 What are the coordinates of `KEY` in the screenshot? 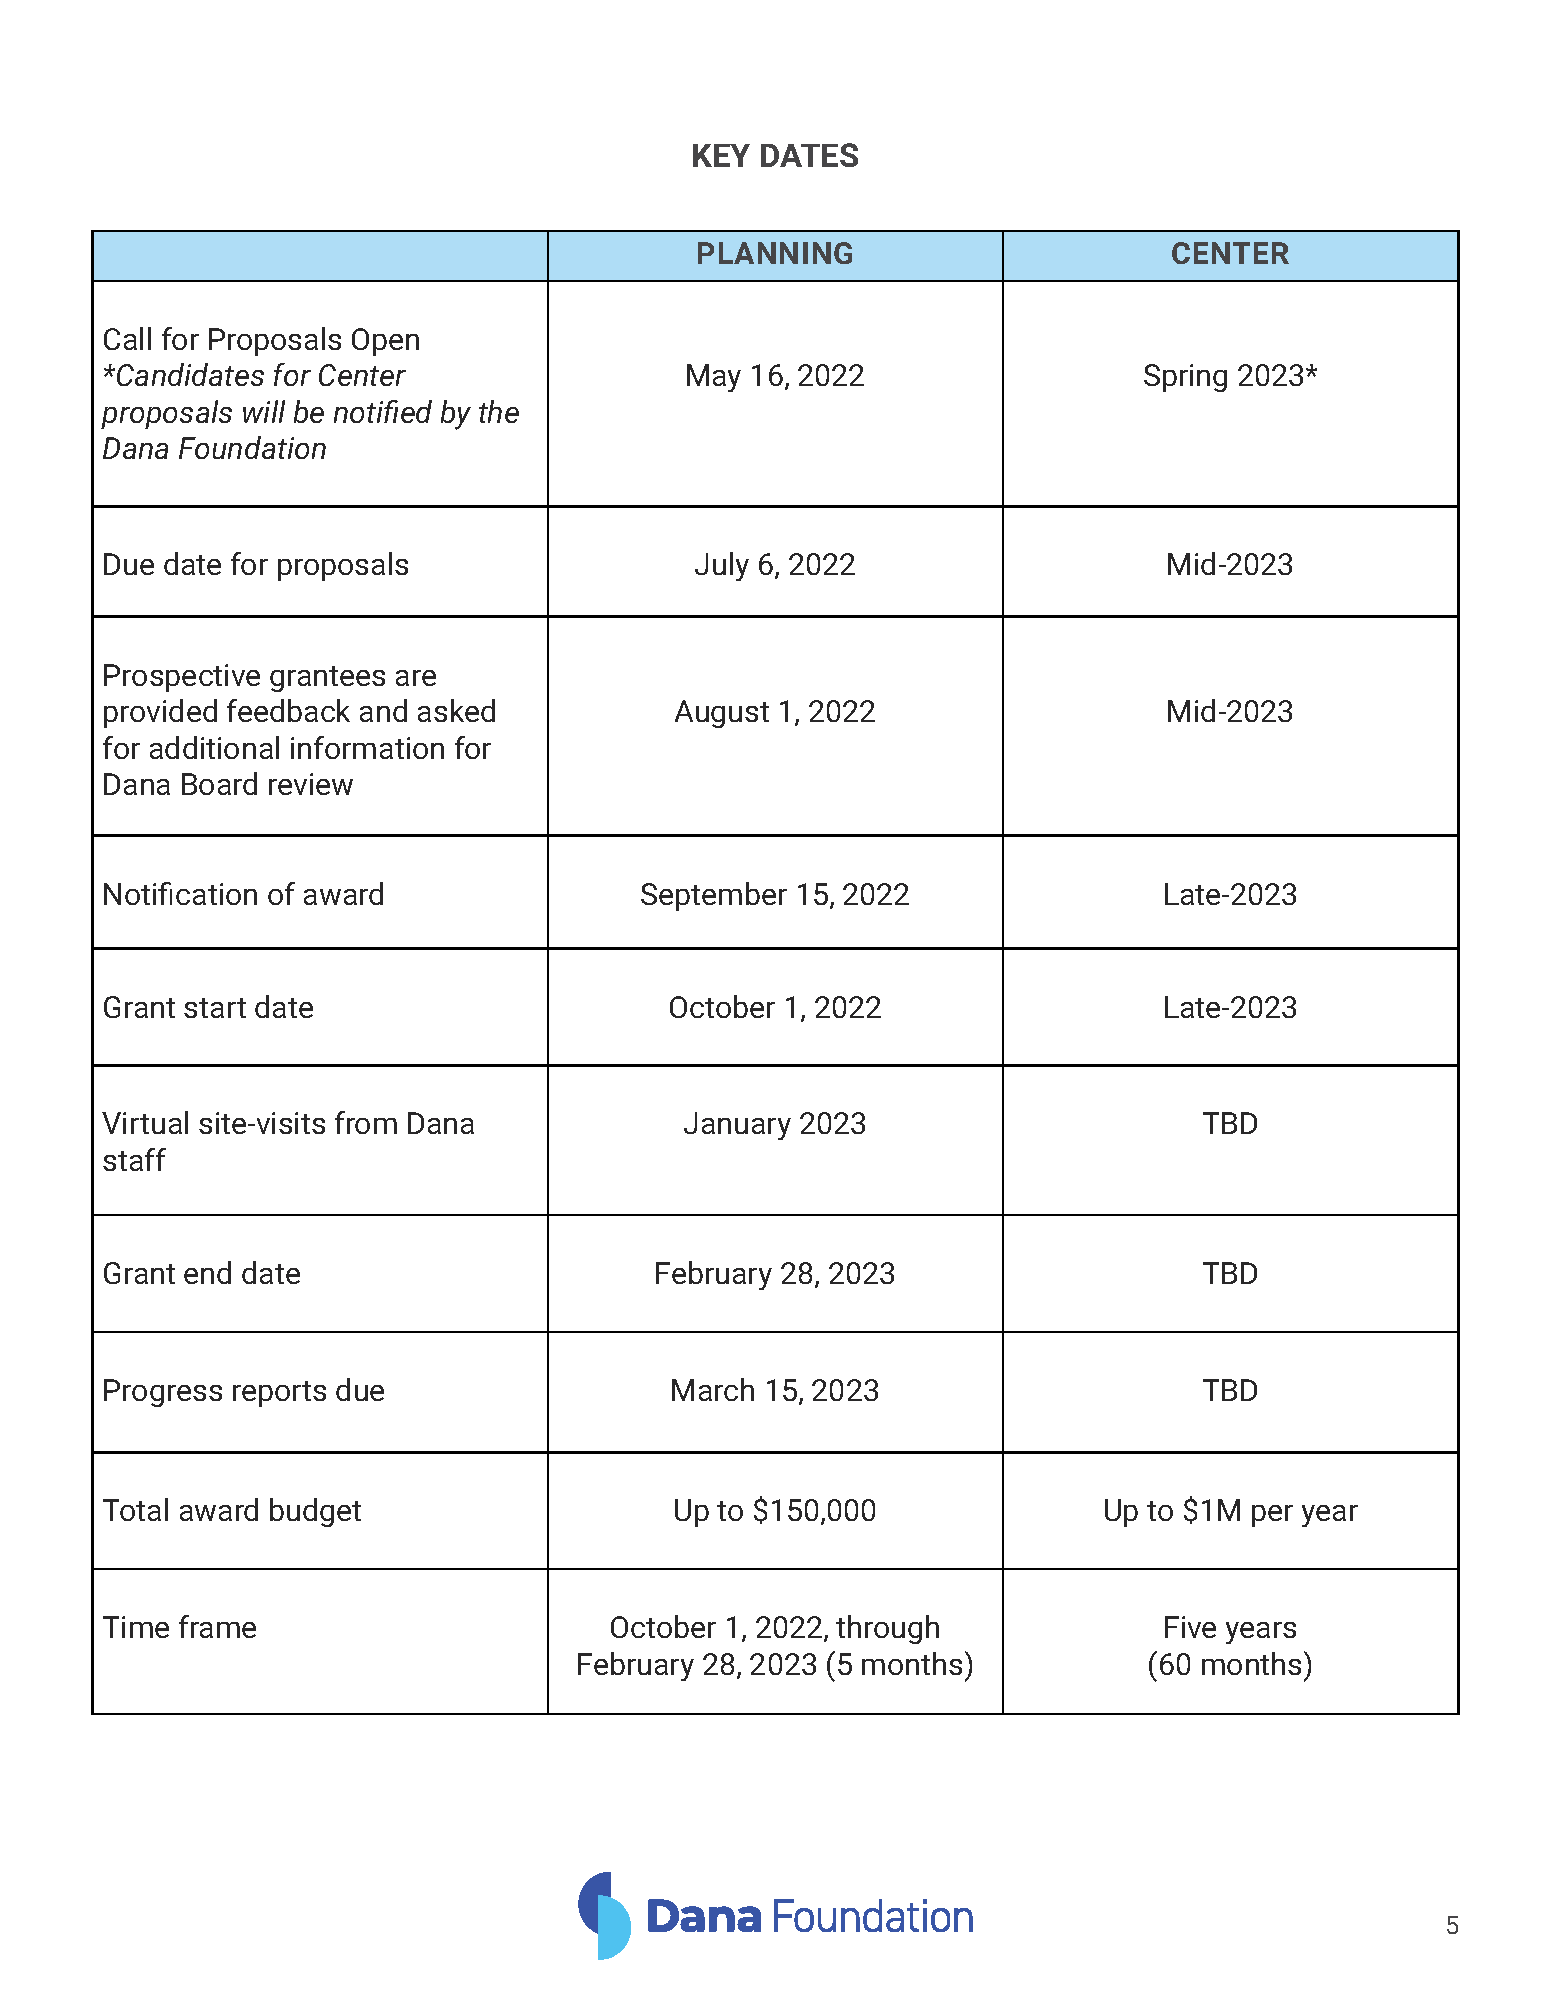 It's located at (721, 155).
